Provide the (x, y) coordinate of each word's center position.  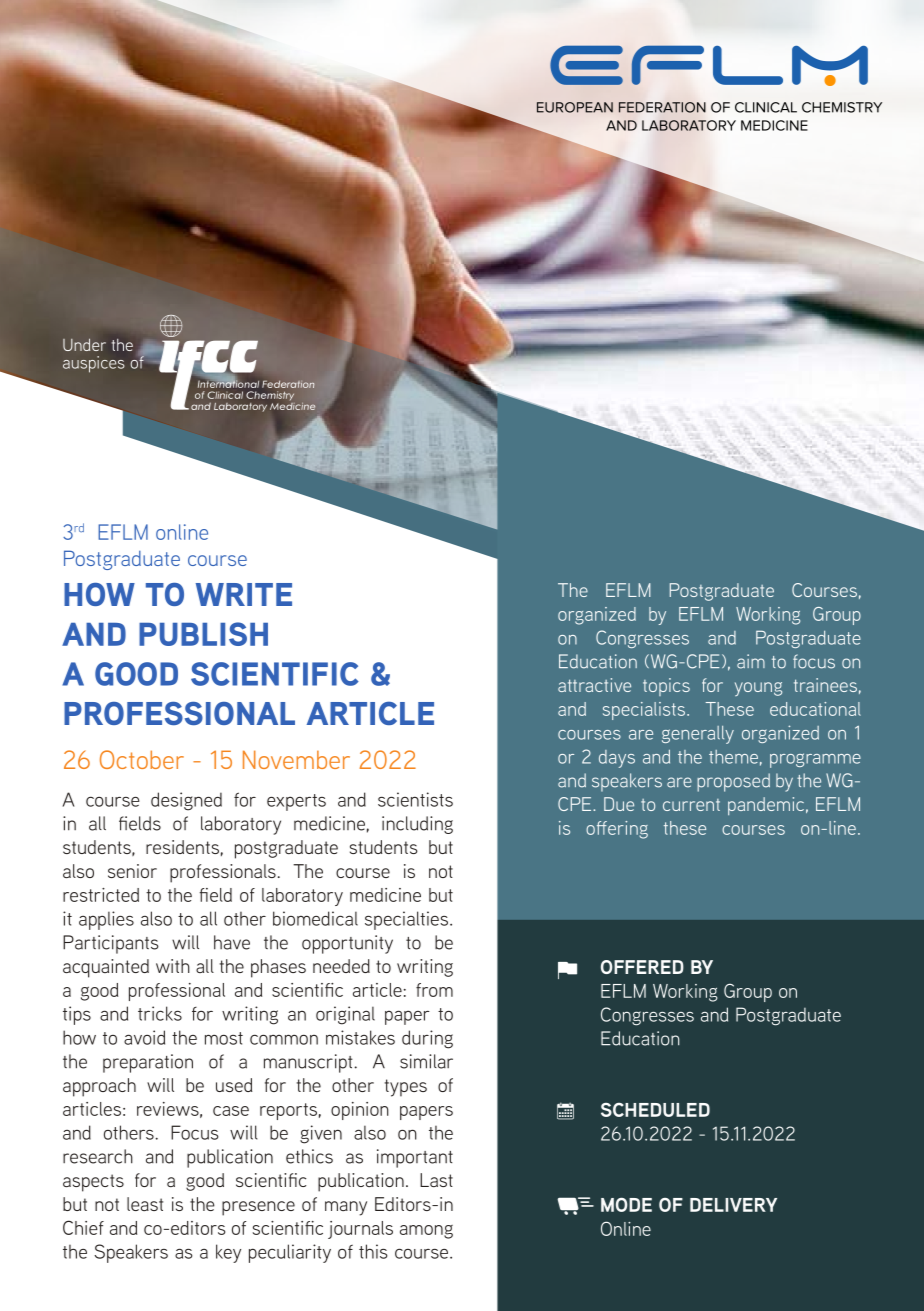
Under (84, 344)
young (758, 689)
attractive (594, 685)
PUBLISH (203, 634)
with (173, 966)
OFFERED (642, 967)
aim (751, 661)
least (145, 1204)
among (426, 1232)
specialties (408, 920)
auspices (93, 364)
